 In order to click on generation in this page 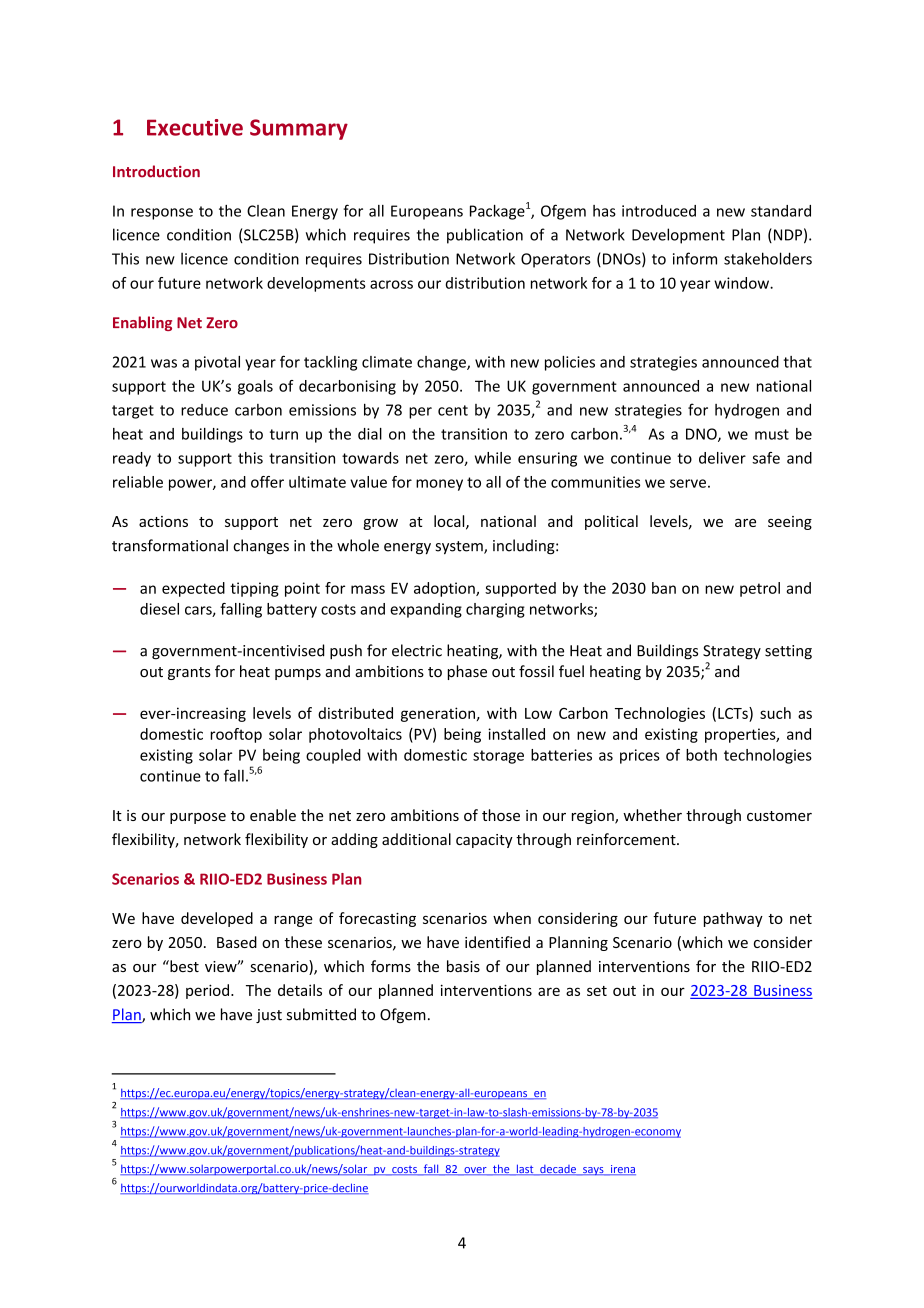, I will do `click(438, 714)`.
